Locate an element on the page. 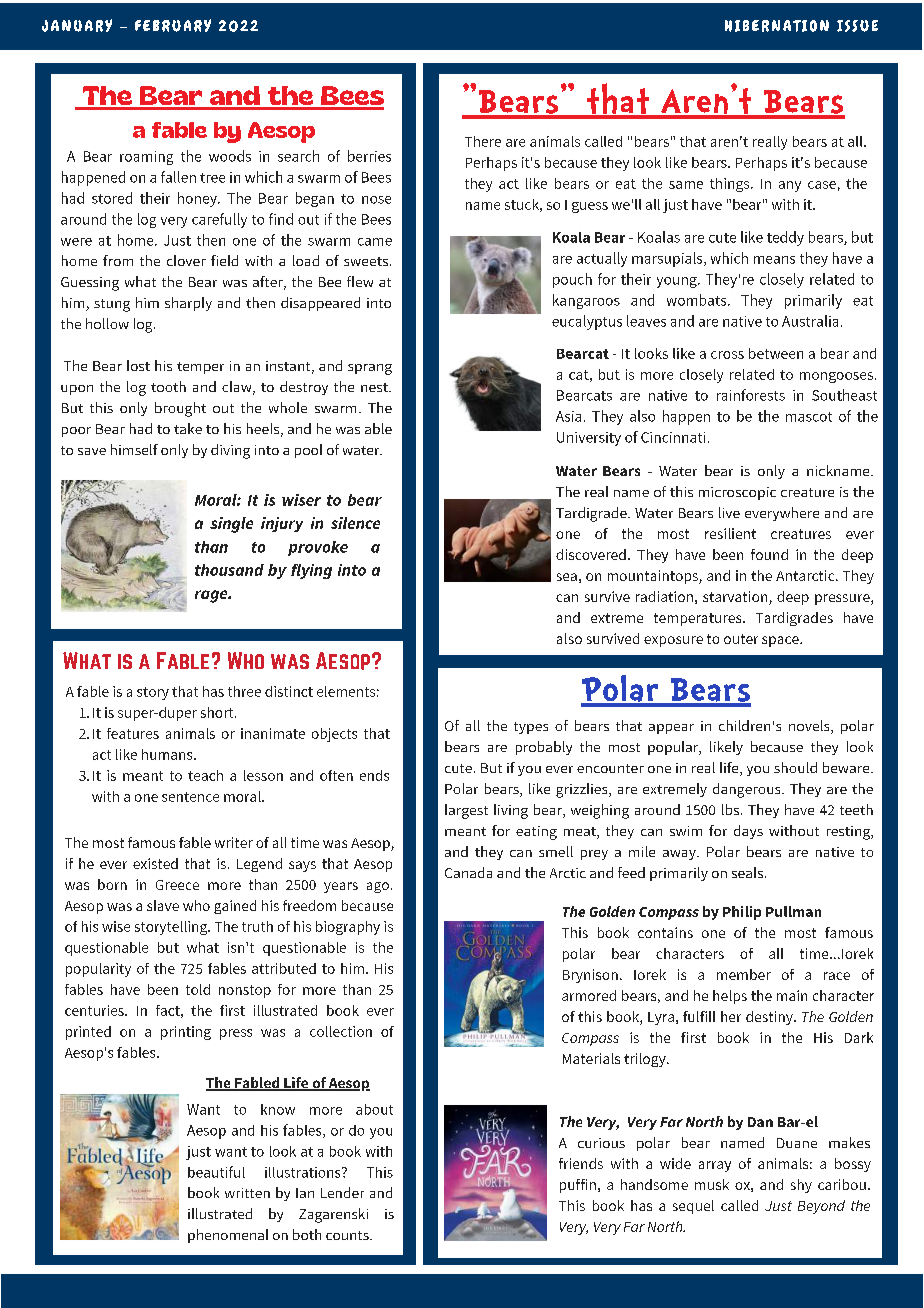 The image size is (924, 1308). shy is located at coordinates (801, 1186).
